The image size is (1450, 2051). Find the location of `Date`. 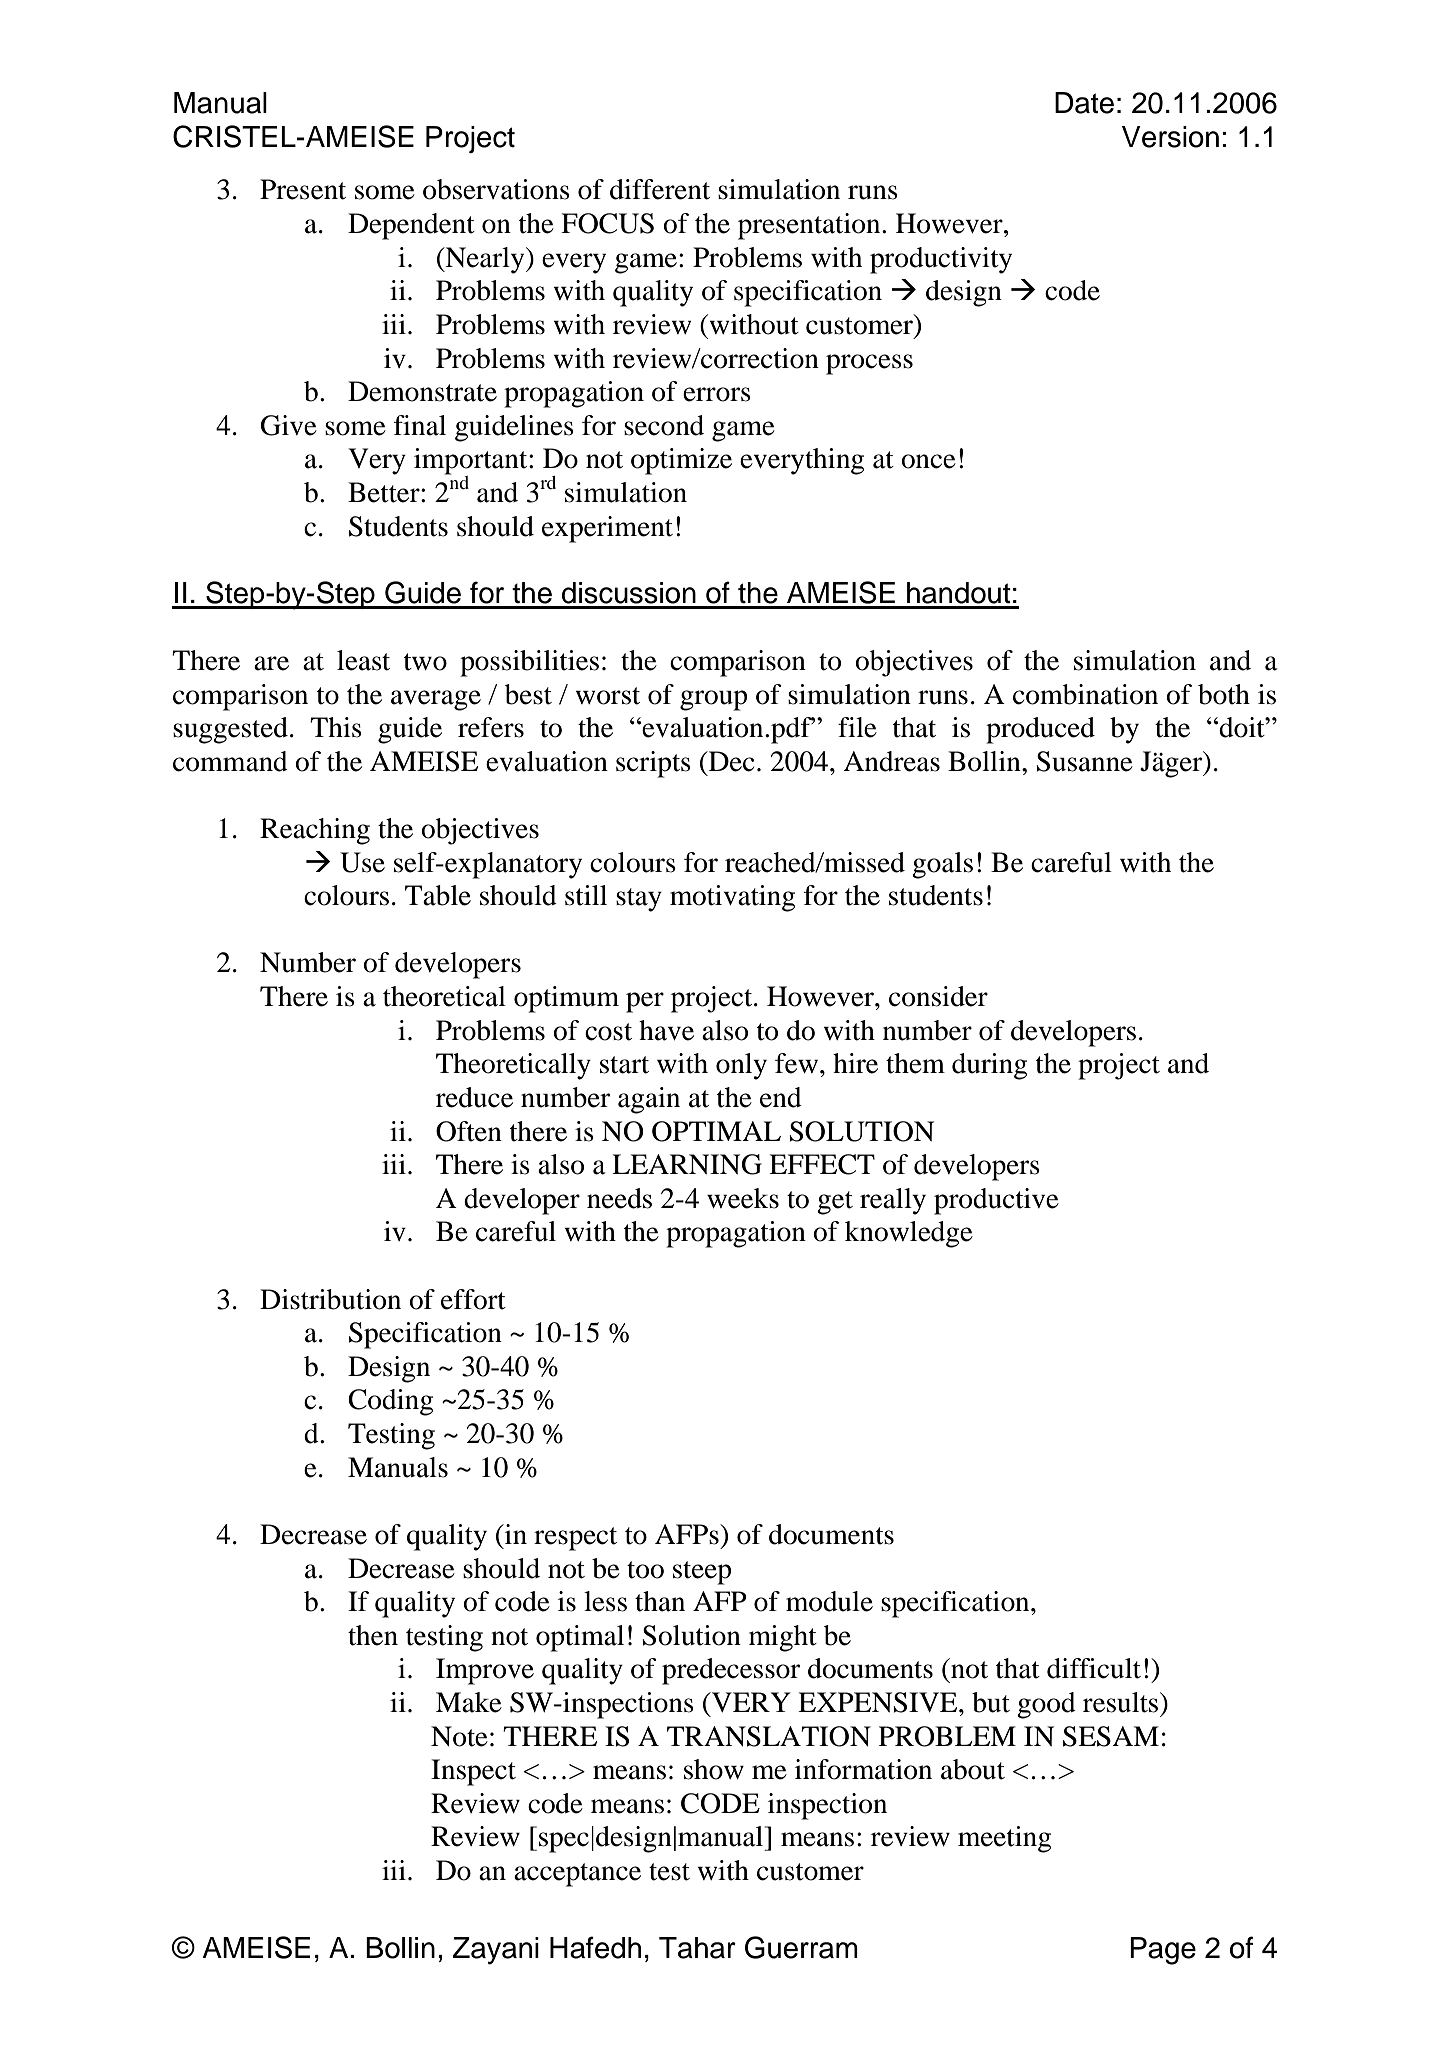

Date is located at coordinates (1084, 103).
